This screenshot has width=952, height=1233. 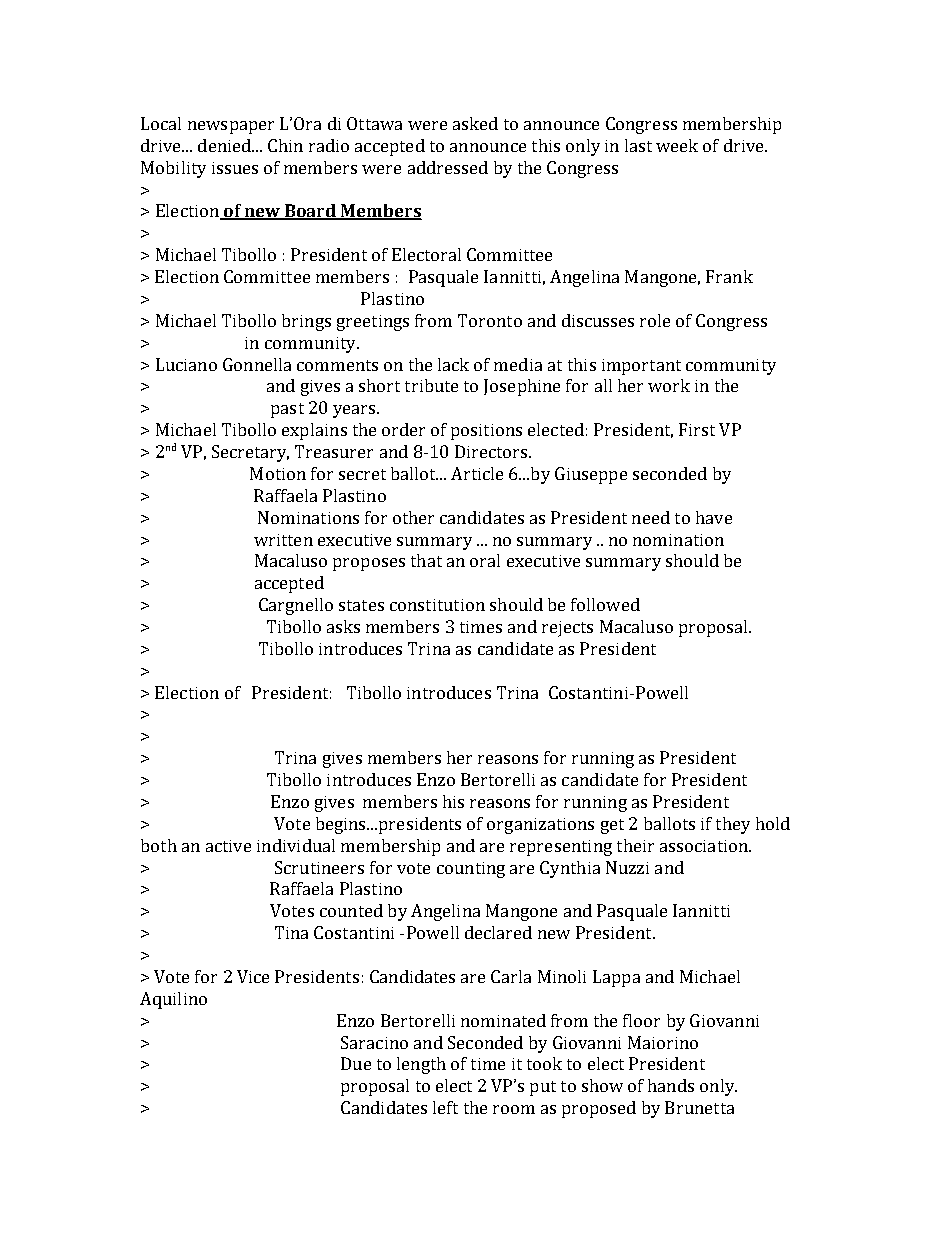 I want to click on Due, so click(x=356, y=1063).
